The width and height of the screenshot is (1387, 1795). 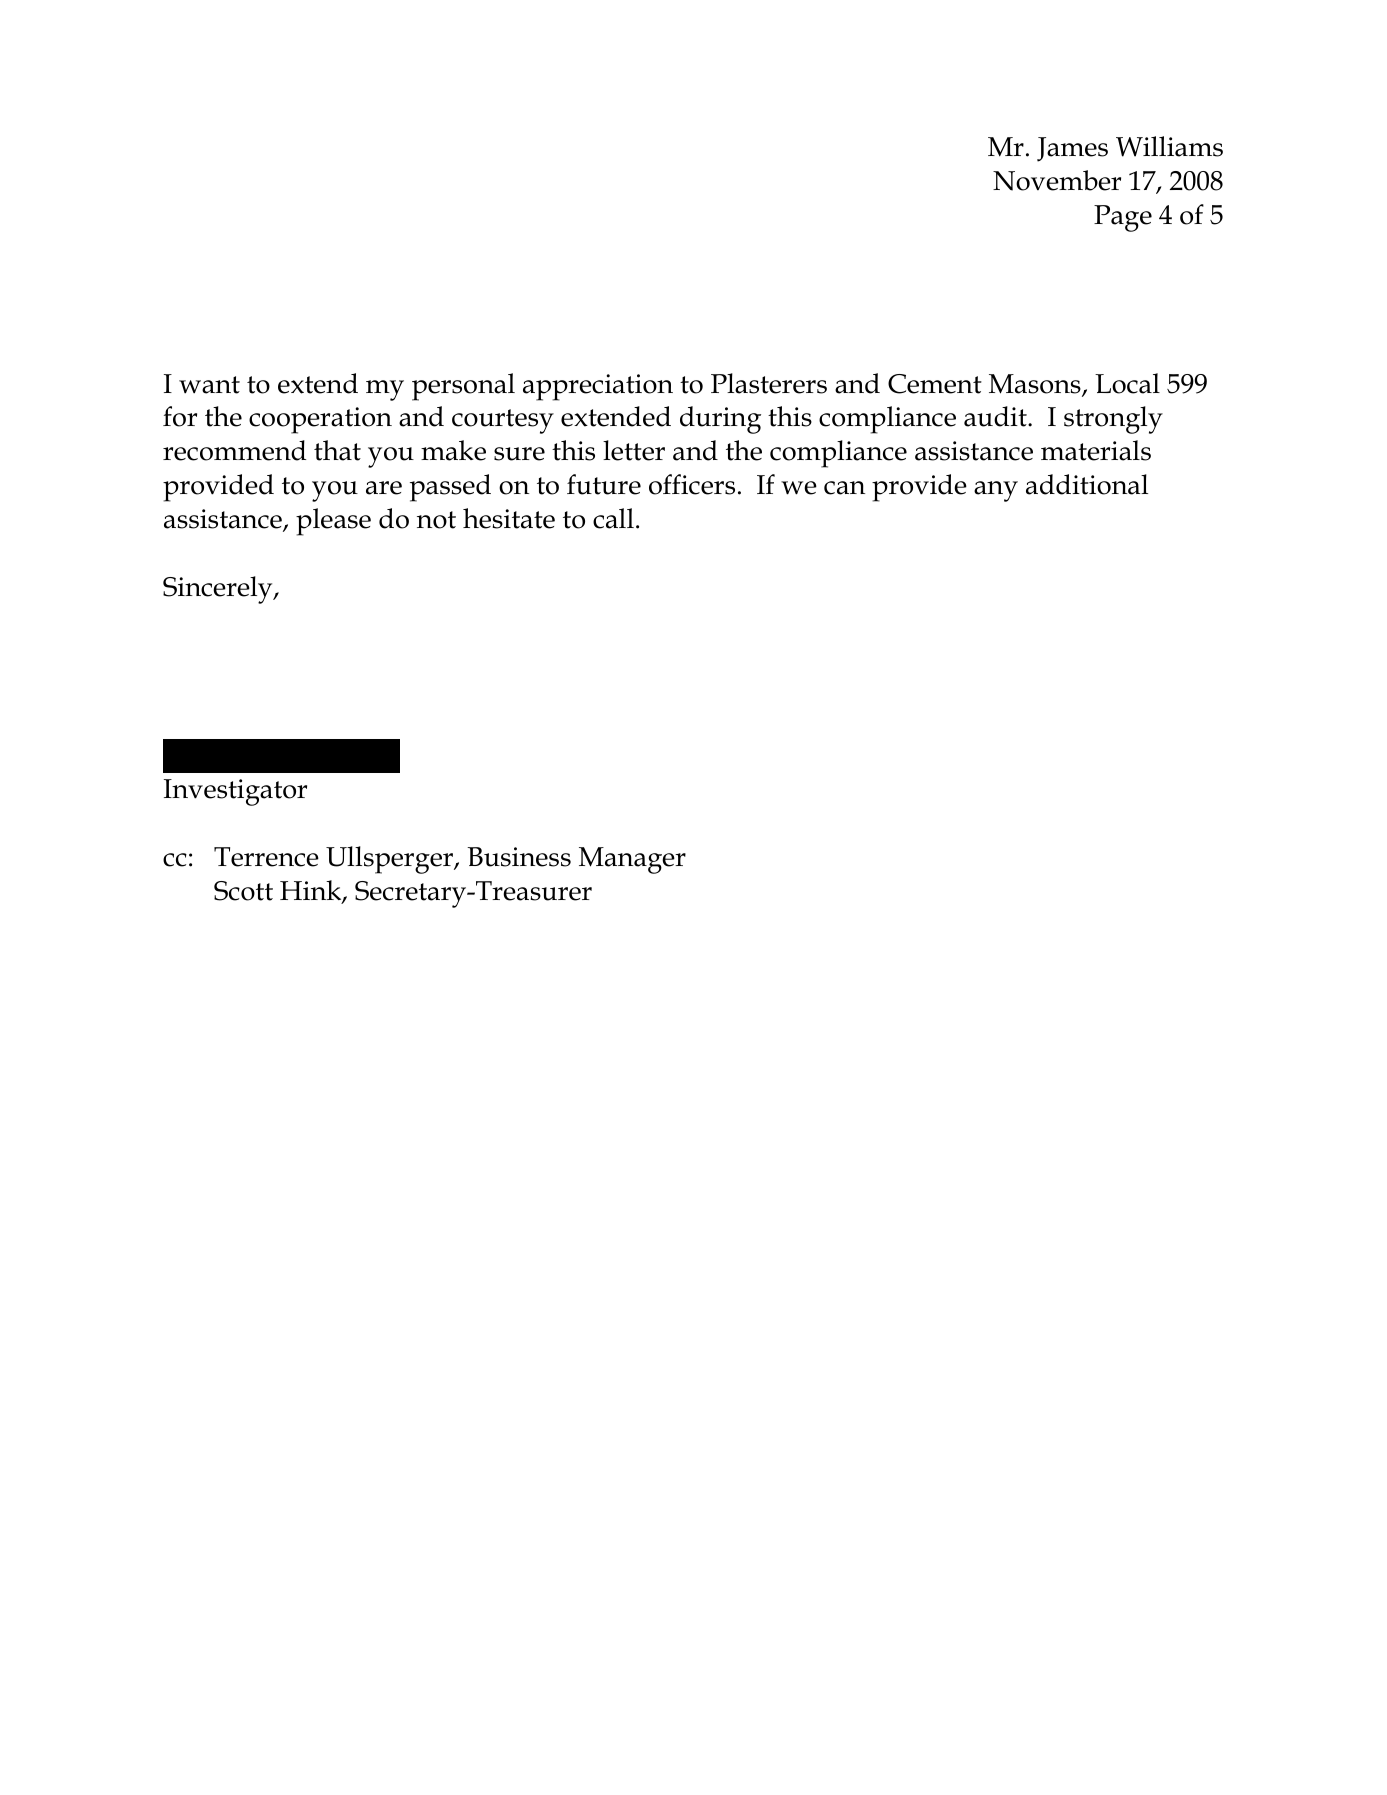 I want to click on please, so click(x=333, y=522).
